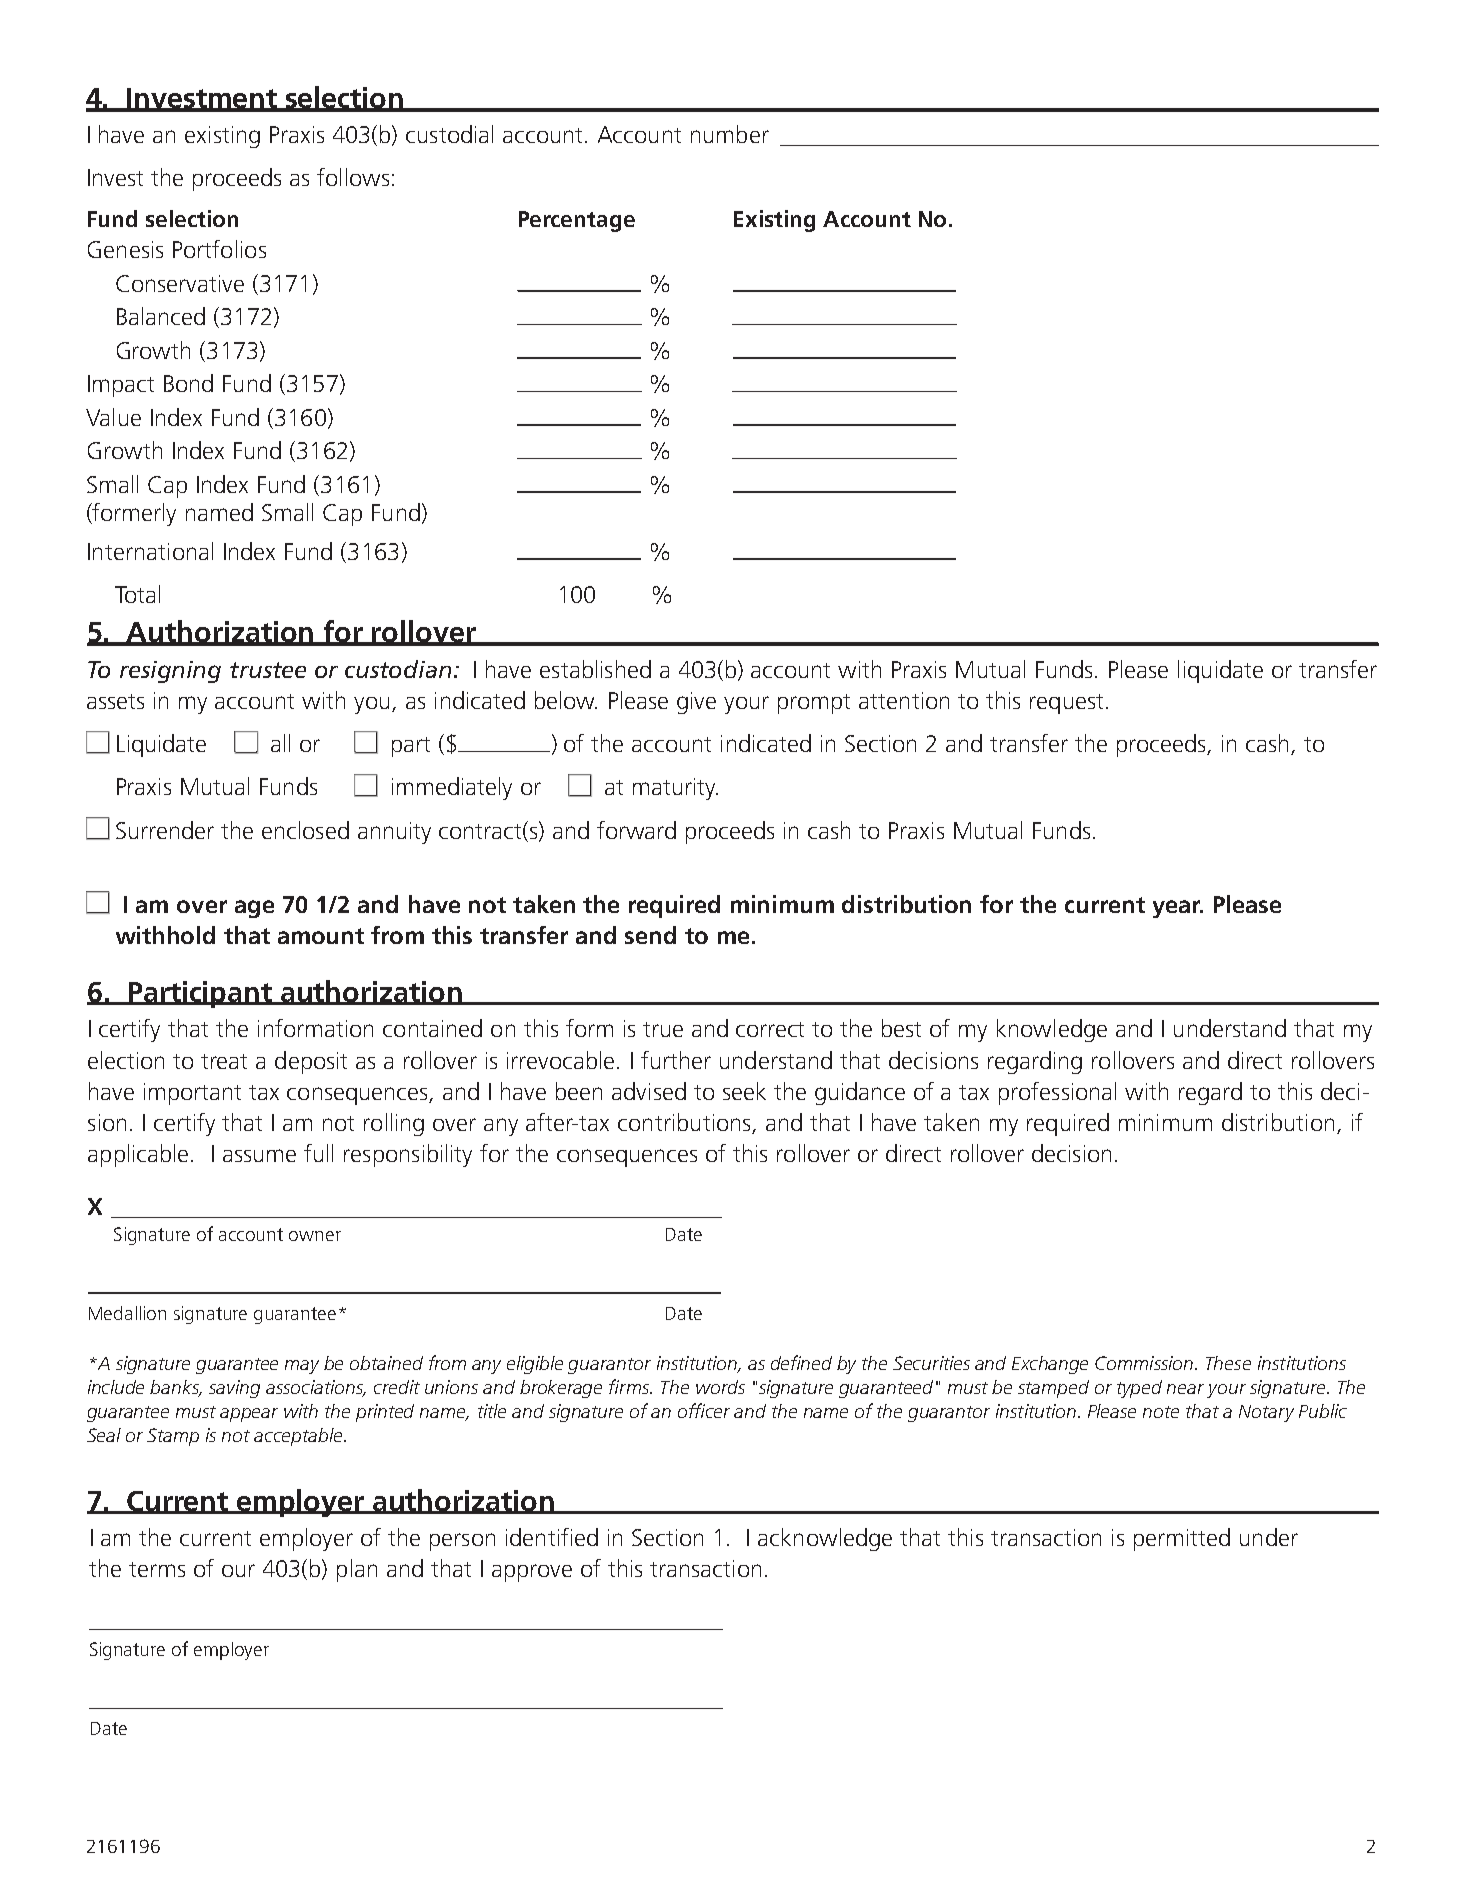 This screenshot has height=1896, width=1465. What do you see at coordinates (730, 134) in the screenshot?
I see `number` at bounding box center [730, 134].
